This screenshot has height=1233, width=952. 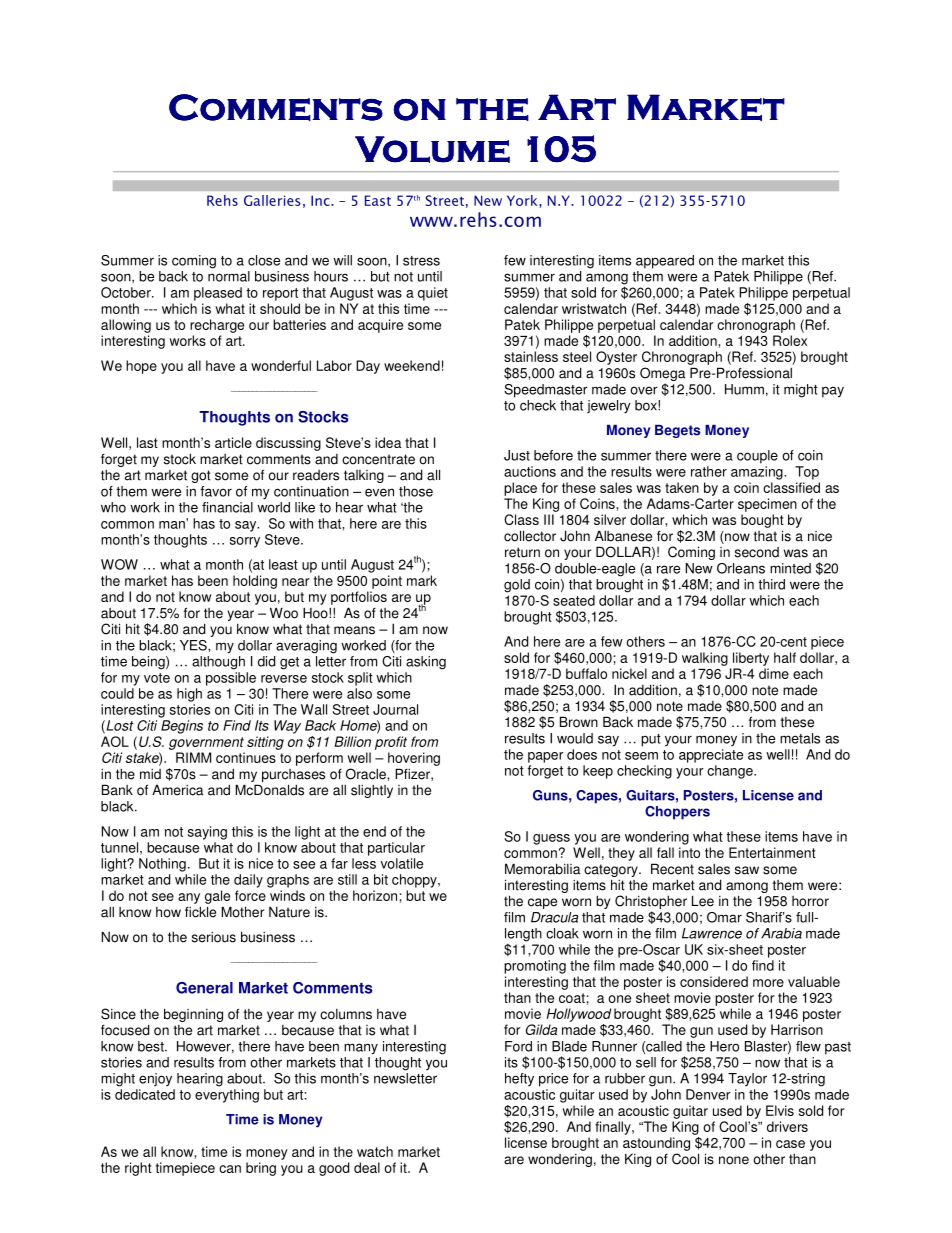 I want to click on can, so click(x=230, y=1169).
